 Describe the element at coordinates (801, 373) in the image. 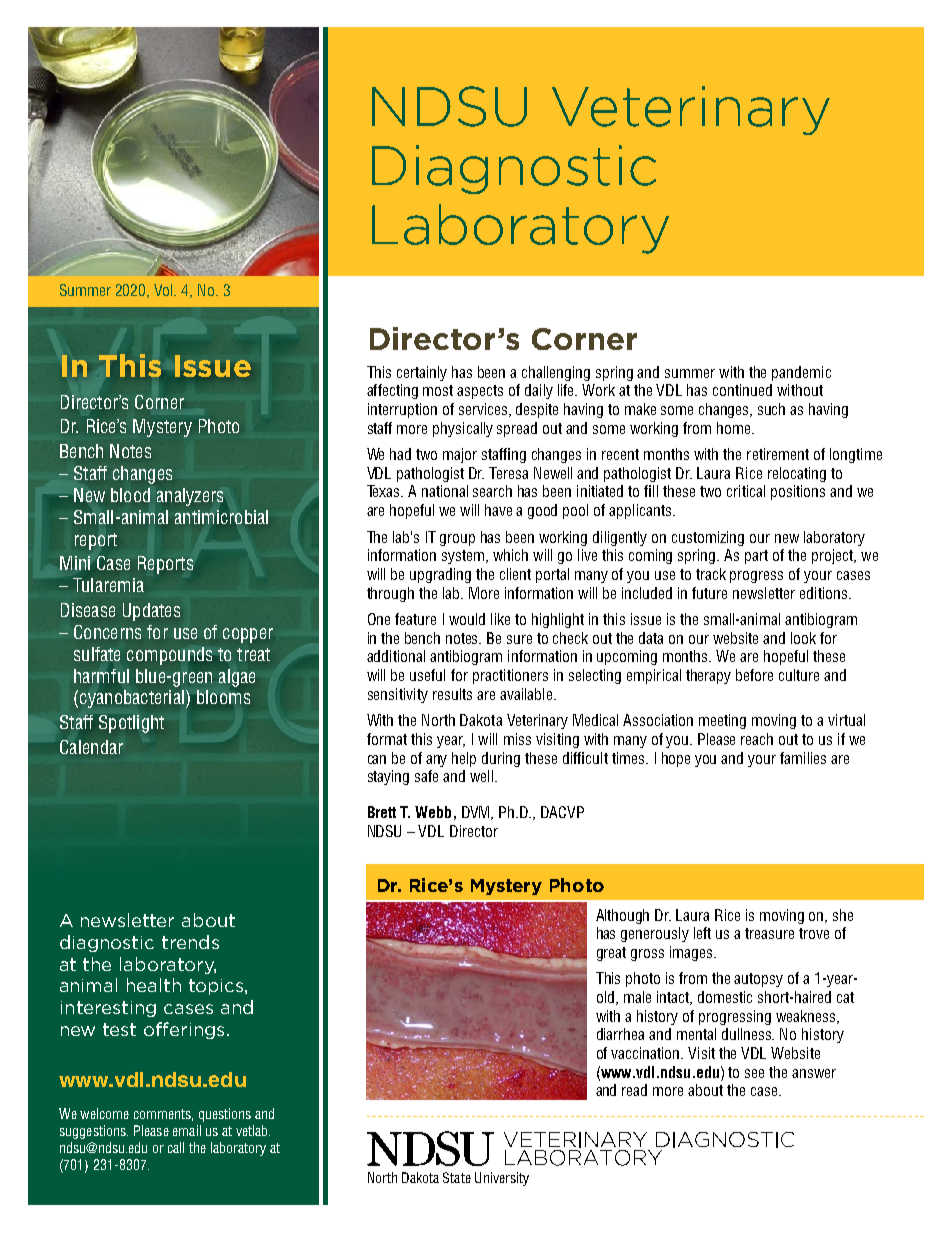

I see `pandemic` at that location.
